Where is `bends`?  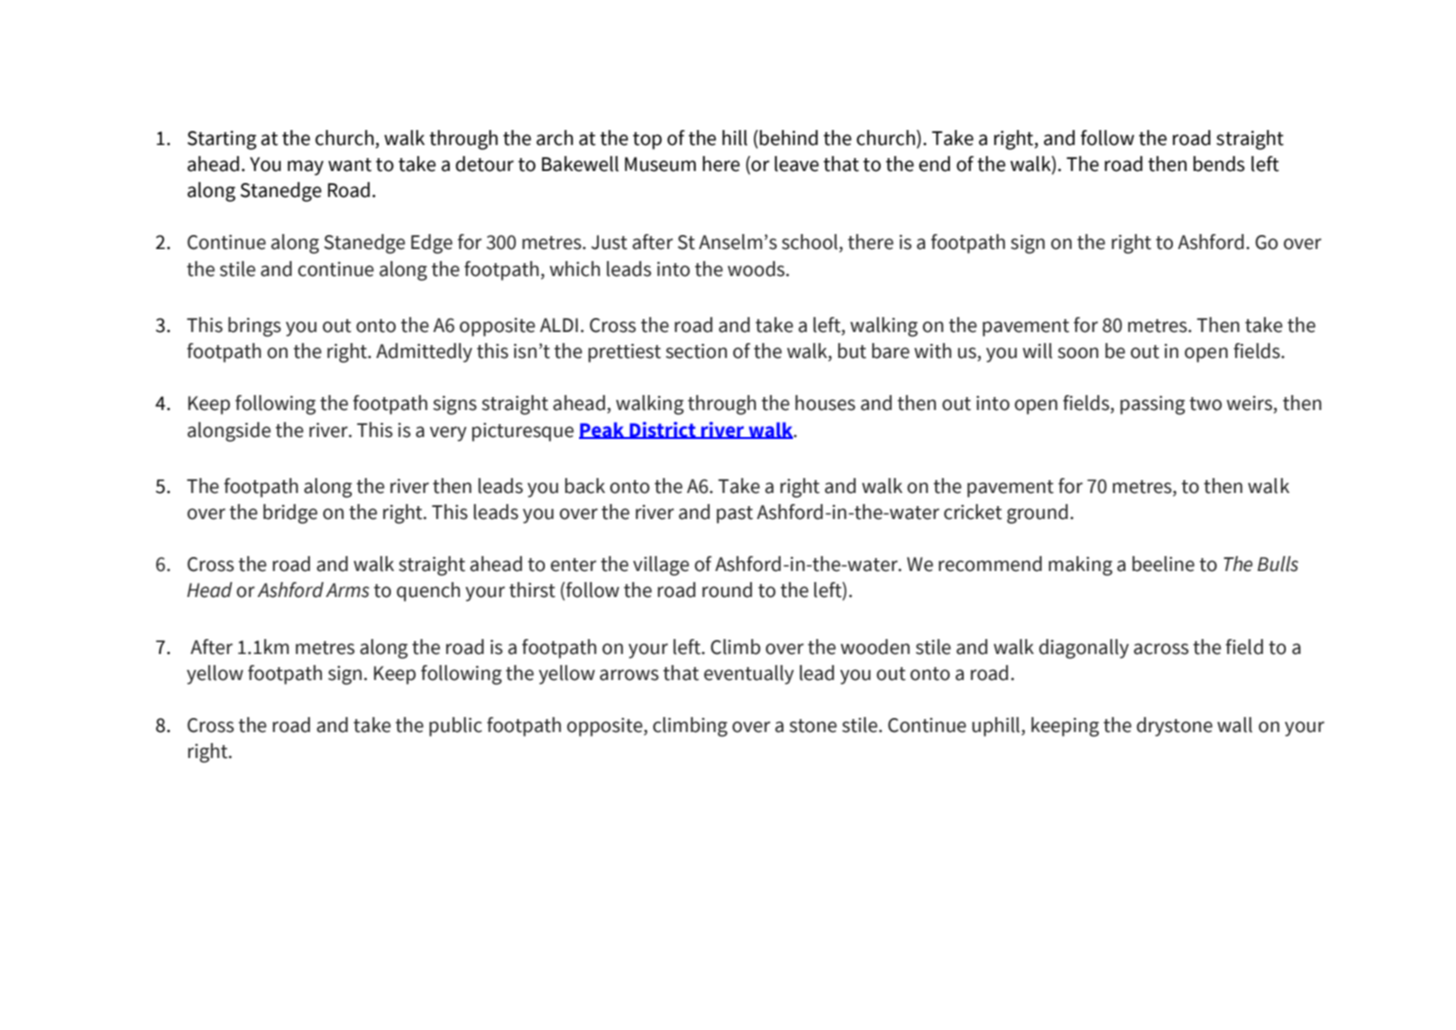 bends is located at coordinates (1219, 164).
